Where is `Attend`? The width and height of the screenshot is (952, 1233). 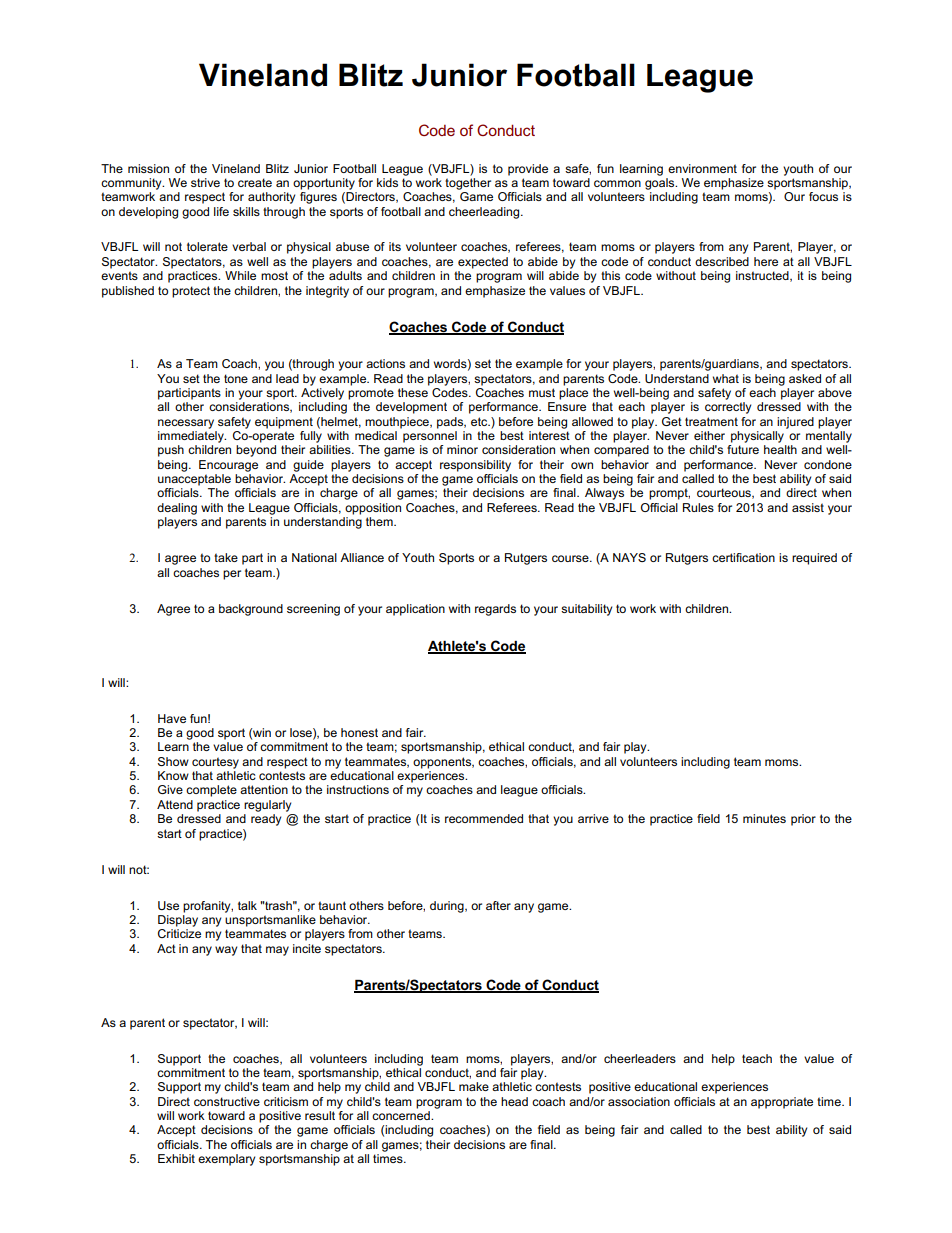 Attend is located at coordinates (175, 804).
